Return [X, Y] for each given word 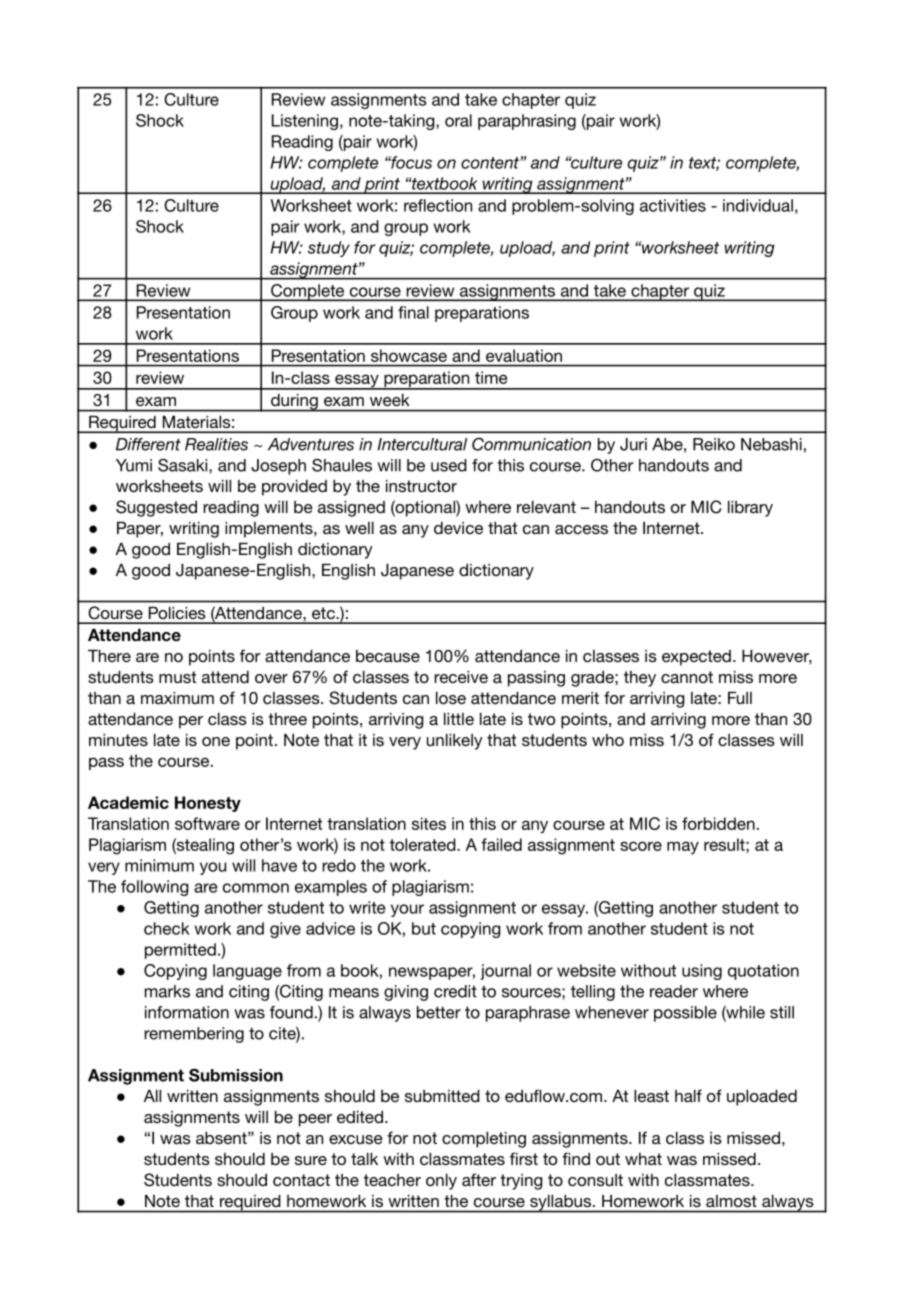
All [152, 1096]
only [441, 1182]
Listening [305, 122]
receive [461, 677]
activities [673, 205]
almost [731, 1201]
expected [696, 658]
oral [458, 120]
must [177, 677]
